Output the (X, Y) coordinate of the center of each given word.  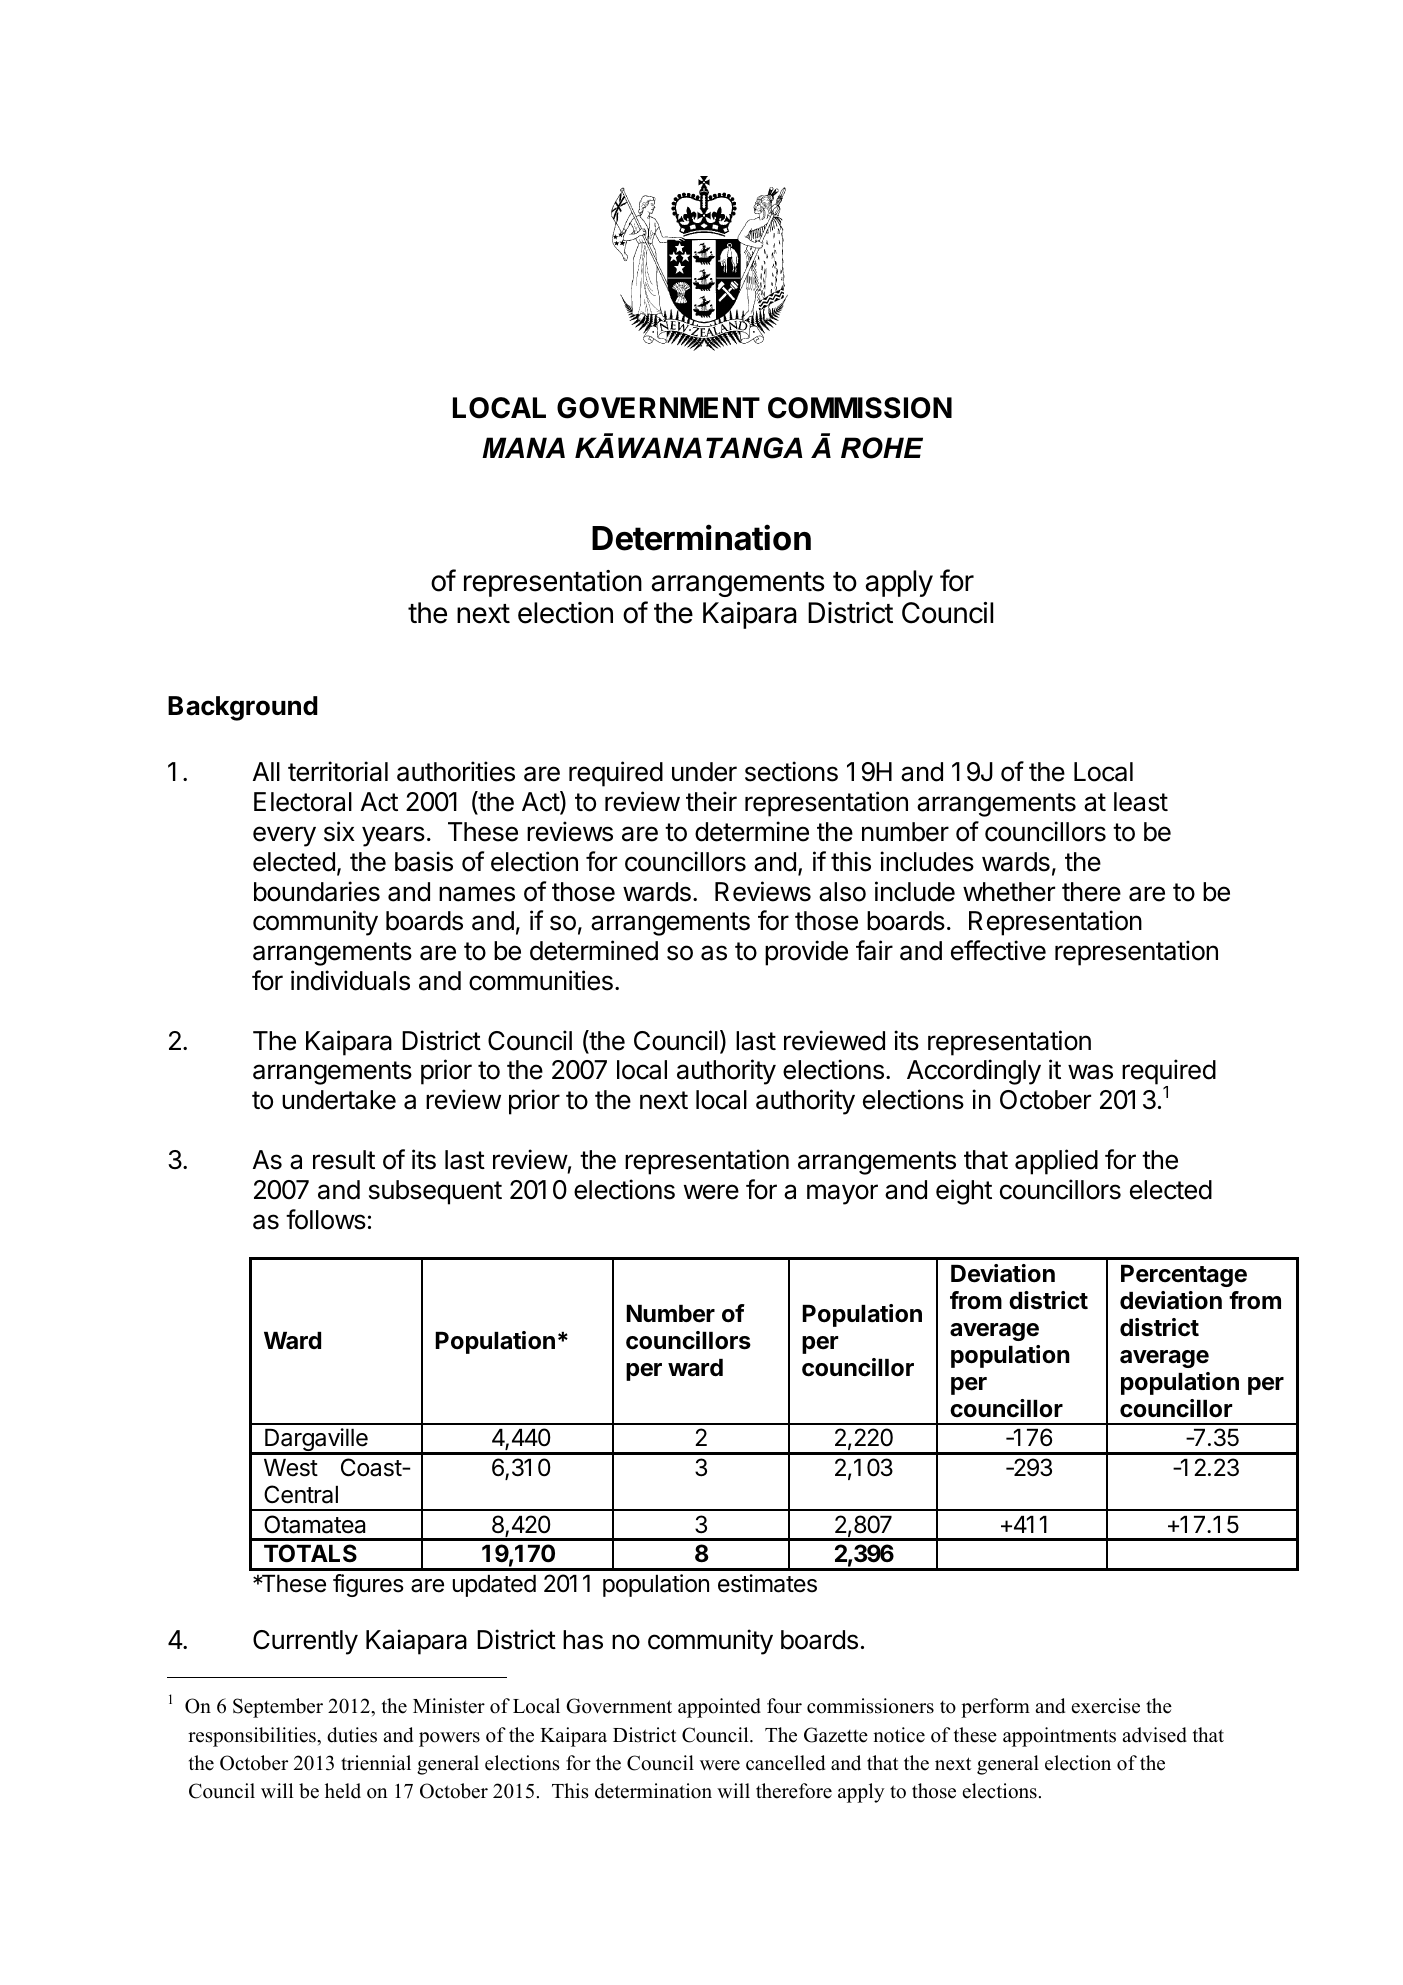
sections (791, 771)
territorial (338, 771)
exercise (1106, 1706)
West (291, 1468)
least (1141, 802)
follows (326, 1219)
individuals (350, 980)
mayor (842, 1194)
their (711, 801)
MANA (523, 447)
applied (1056, 1162)
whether (1009, 892)
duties (352, 1735)
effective (998, 950)
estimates (767, 1583)
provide (806, 953)
